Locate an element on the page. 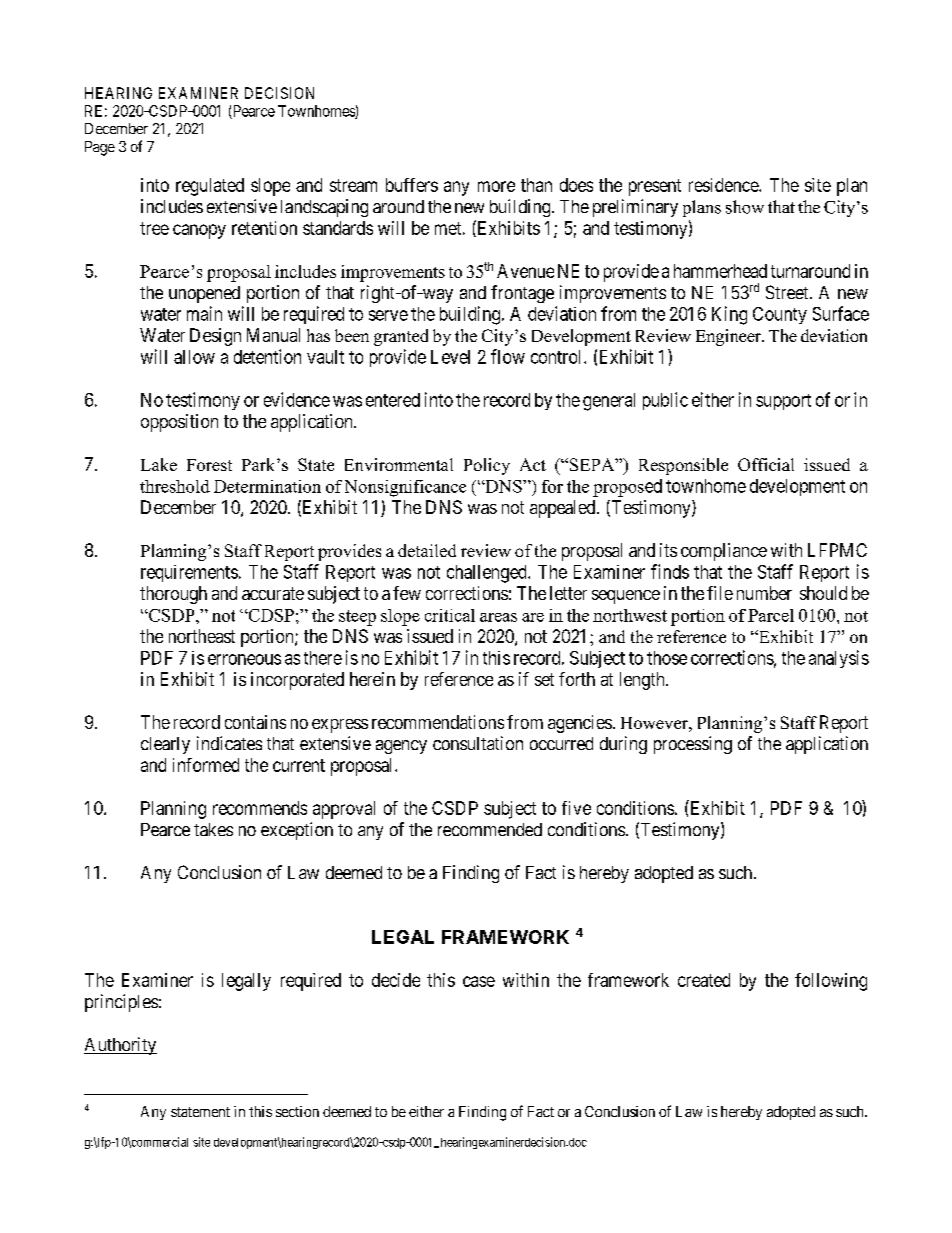 This image has height=1233, width=952. processing is located at coordinates (693, 745).
